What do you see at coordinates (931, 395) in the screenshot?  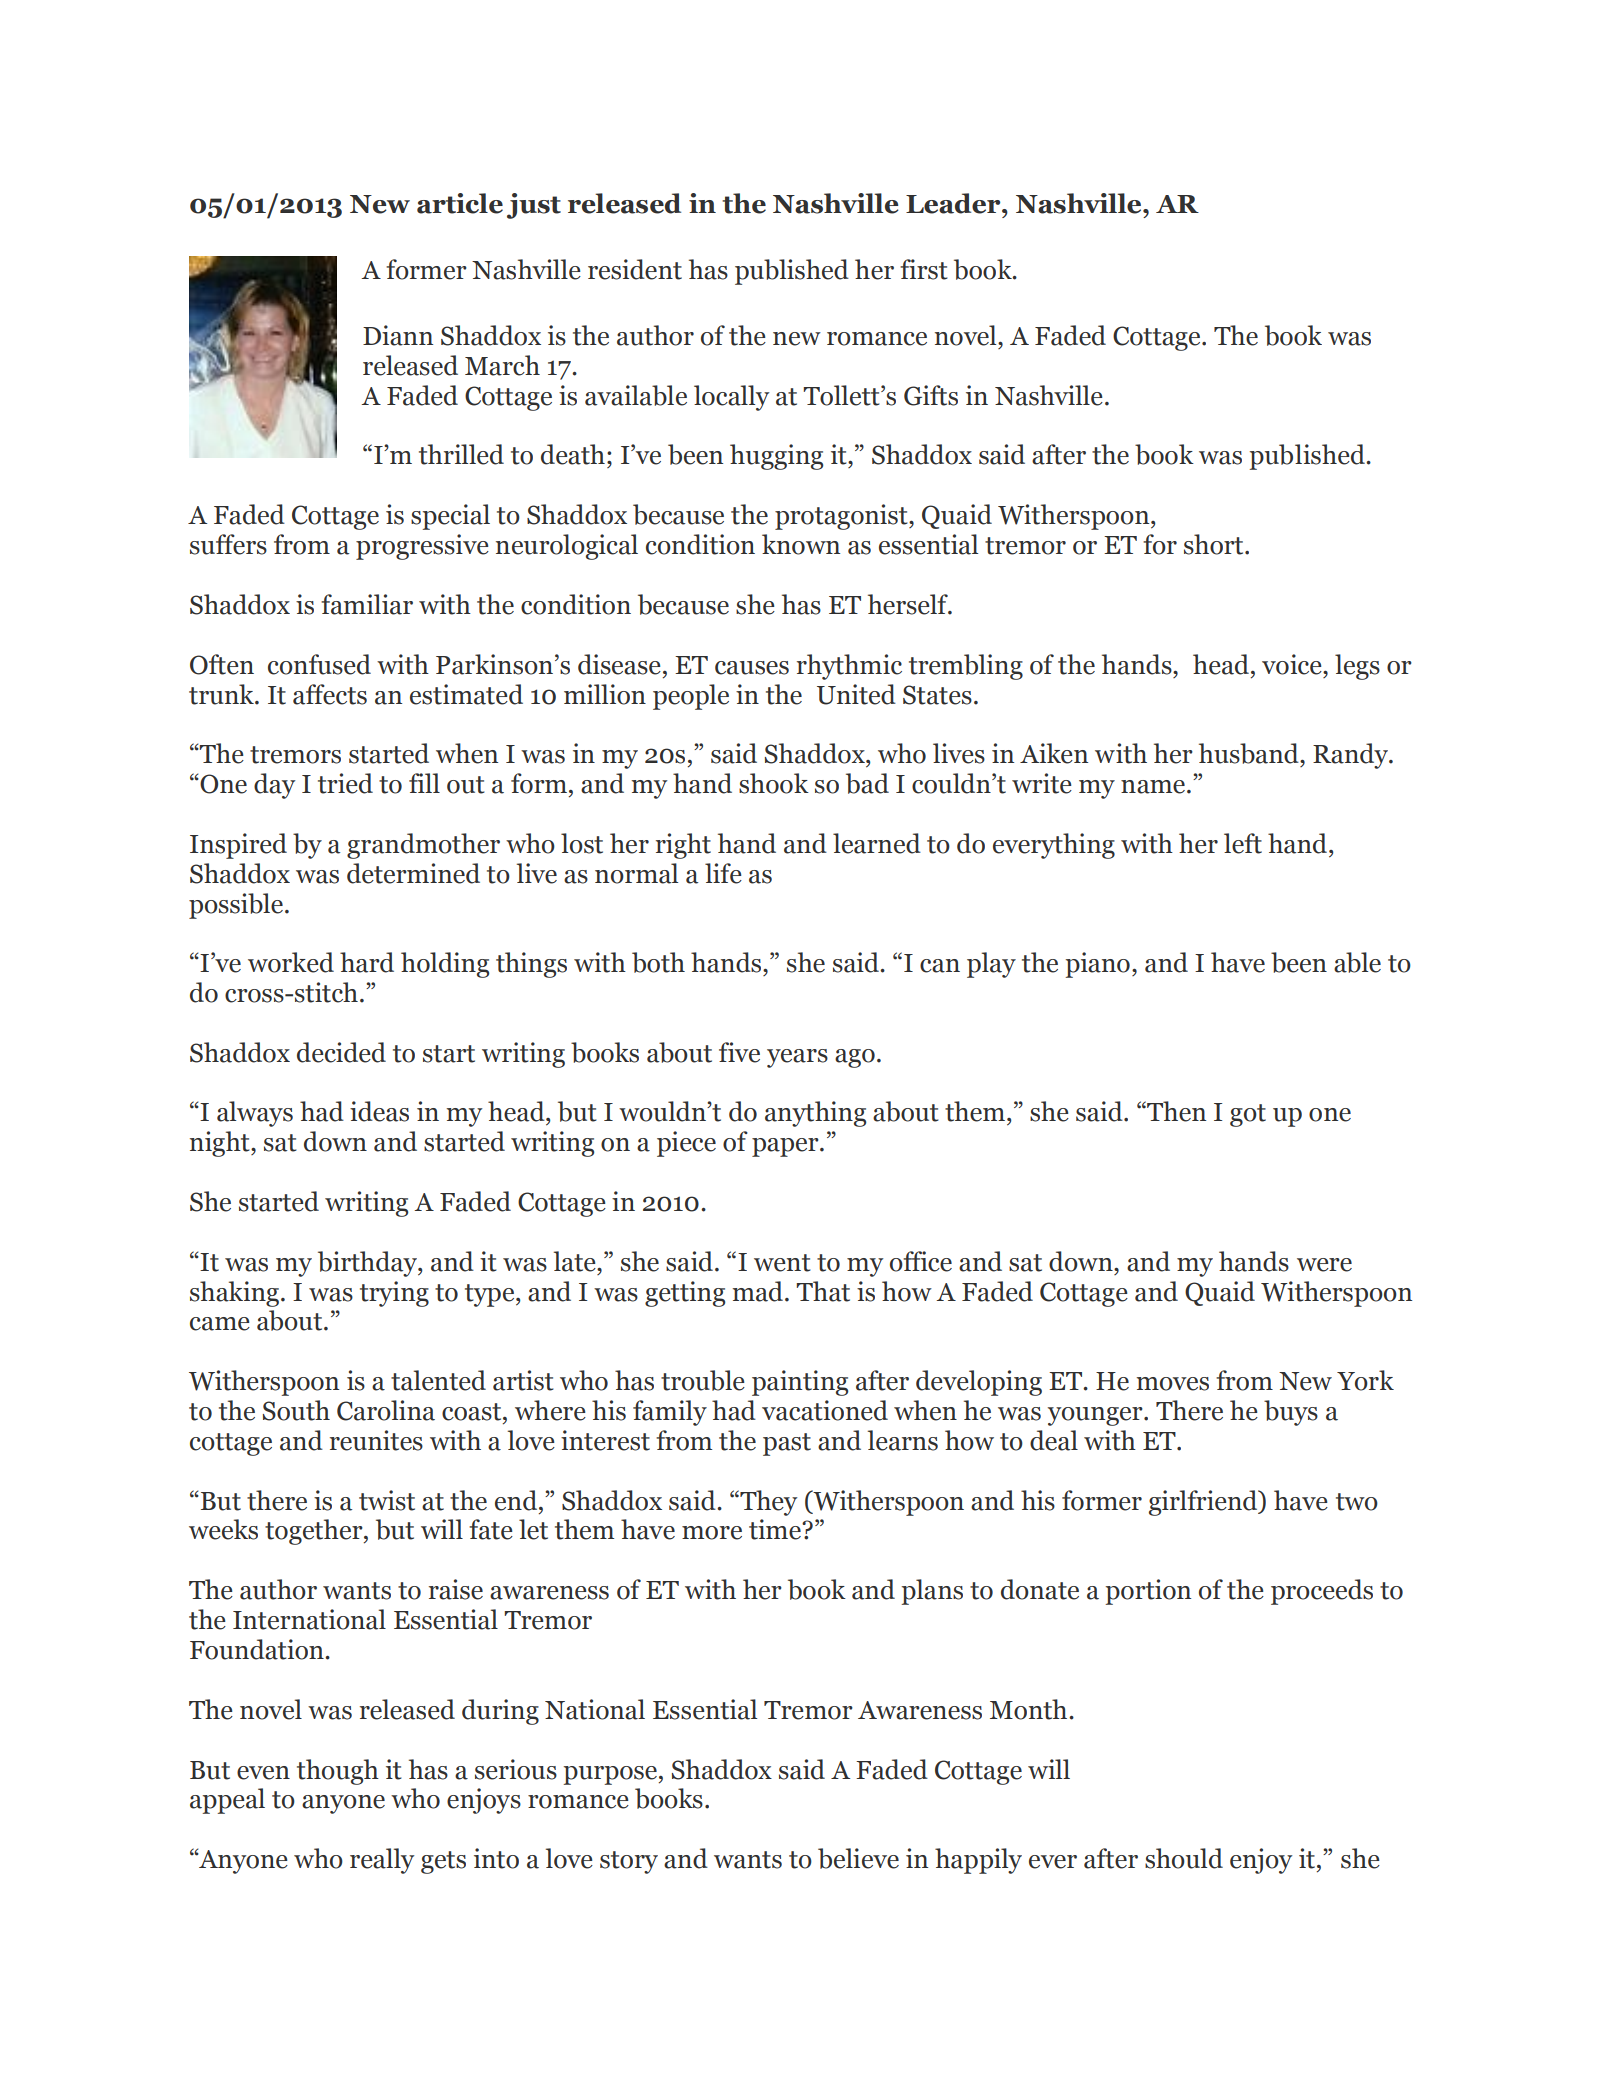 I see `Gifts` at bounding box center [931, 395].
